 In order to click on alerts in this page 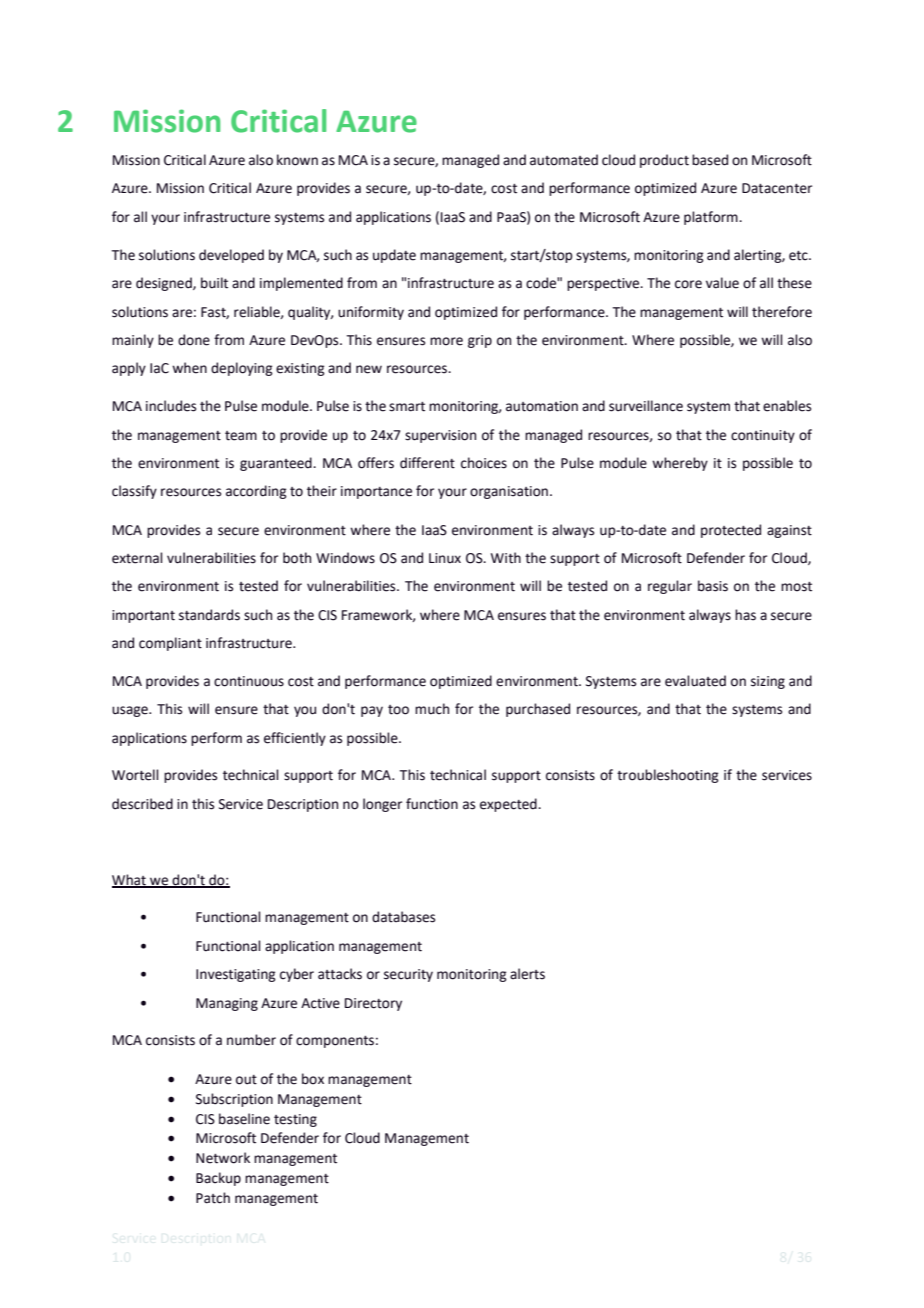, I will do `click(527, 974)`.
